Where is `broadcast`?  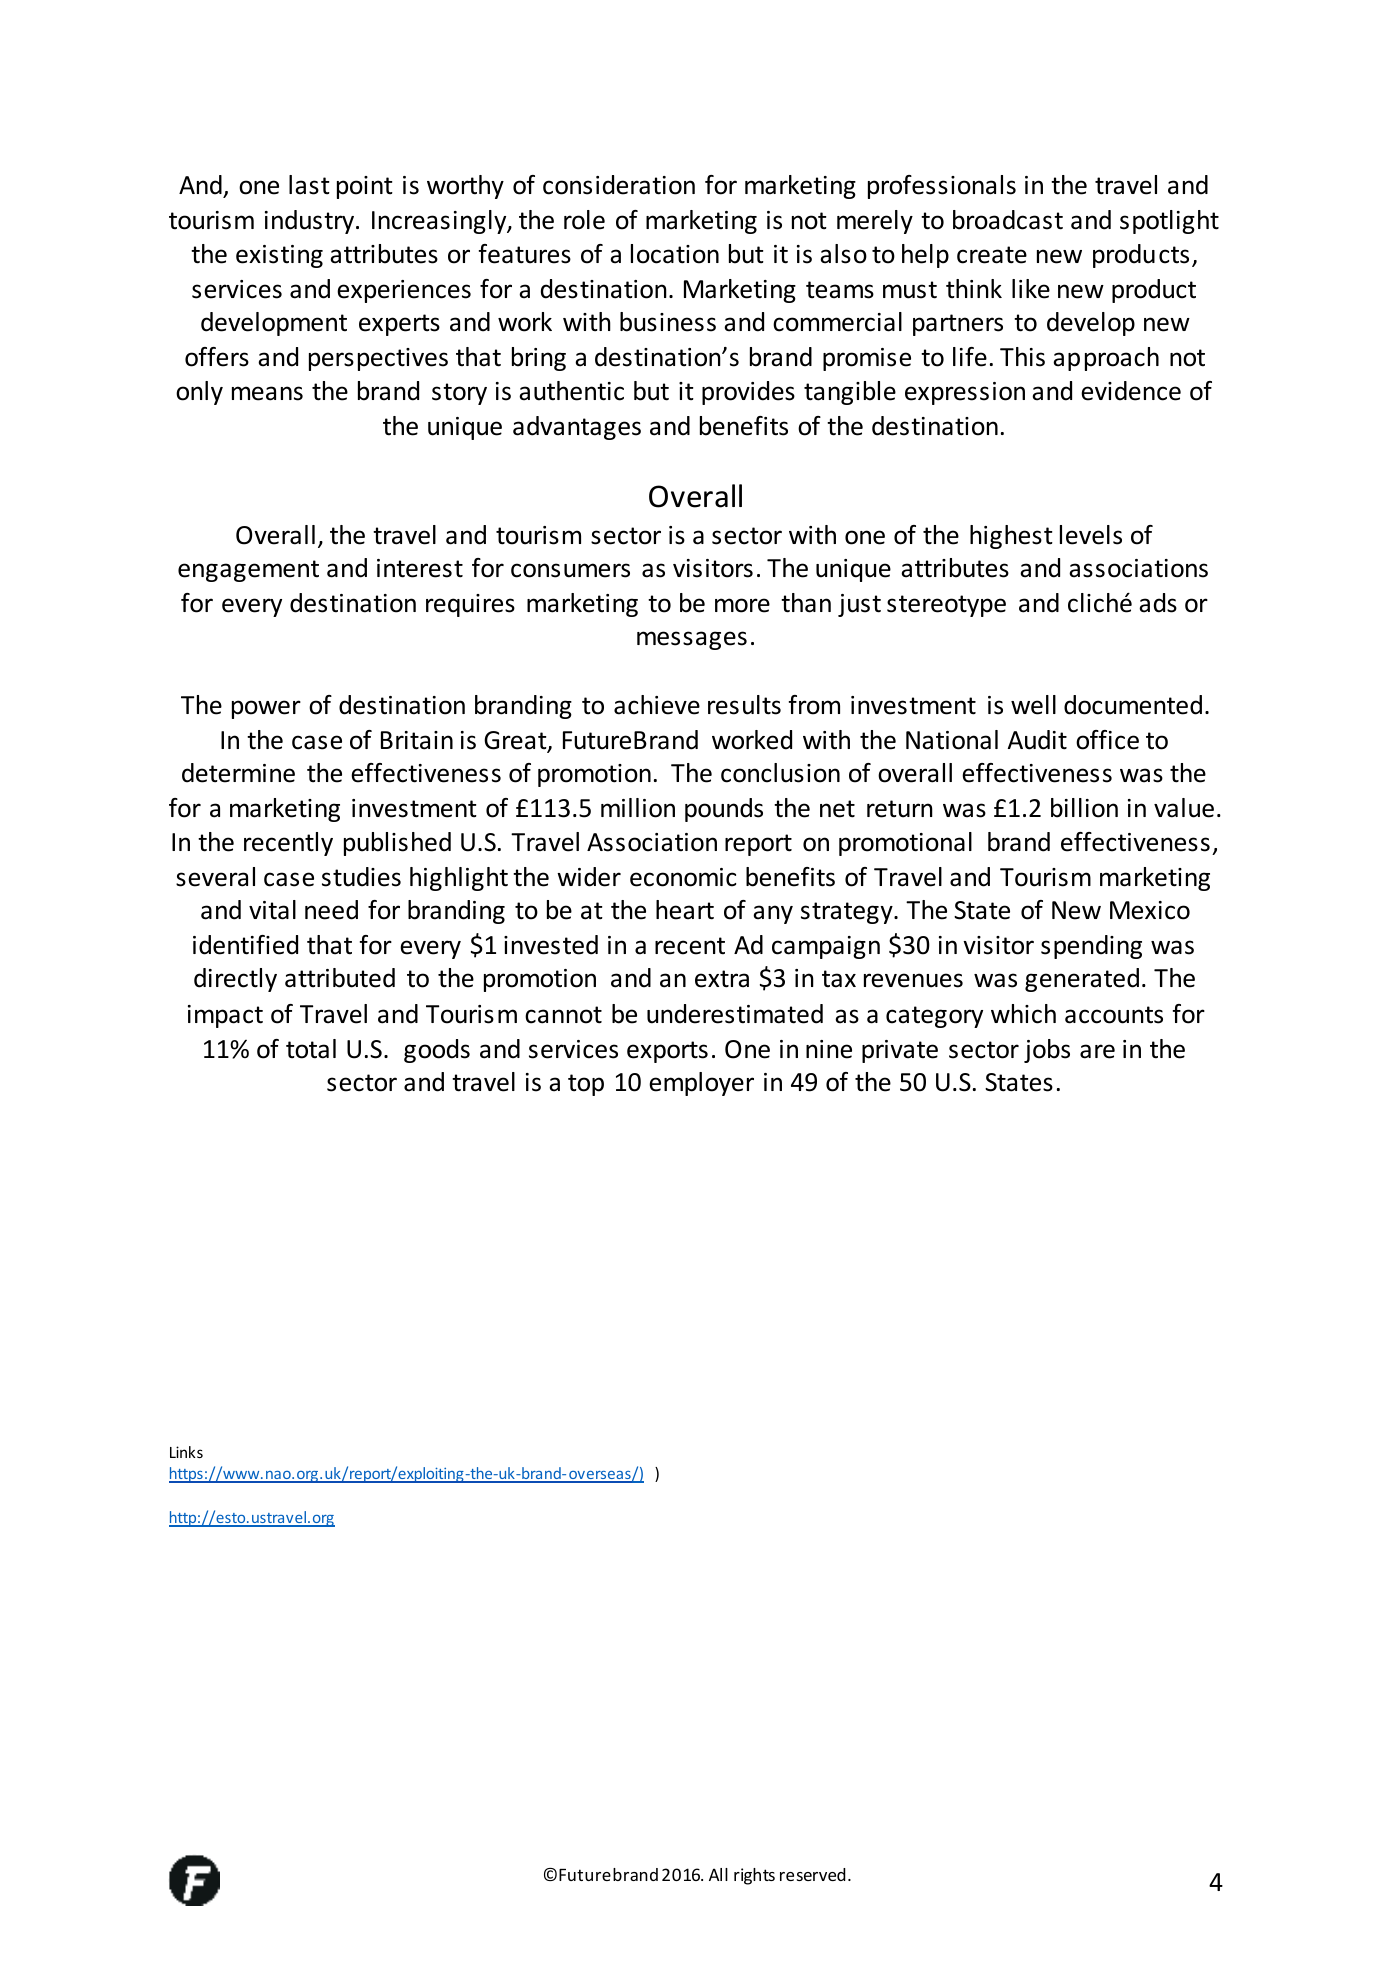
broadcast is located at coordinates (1008, 220).
